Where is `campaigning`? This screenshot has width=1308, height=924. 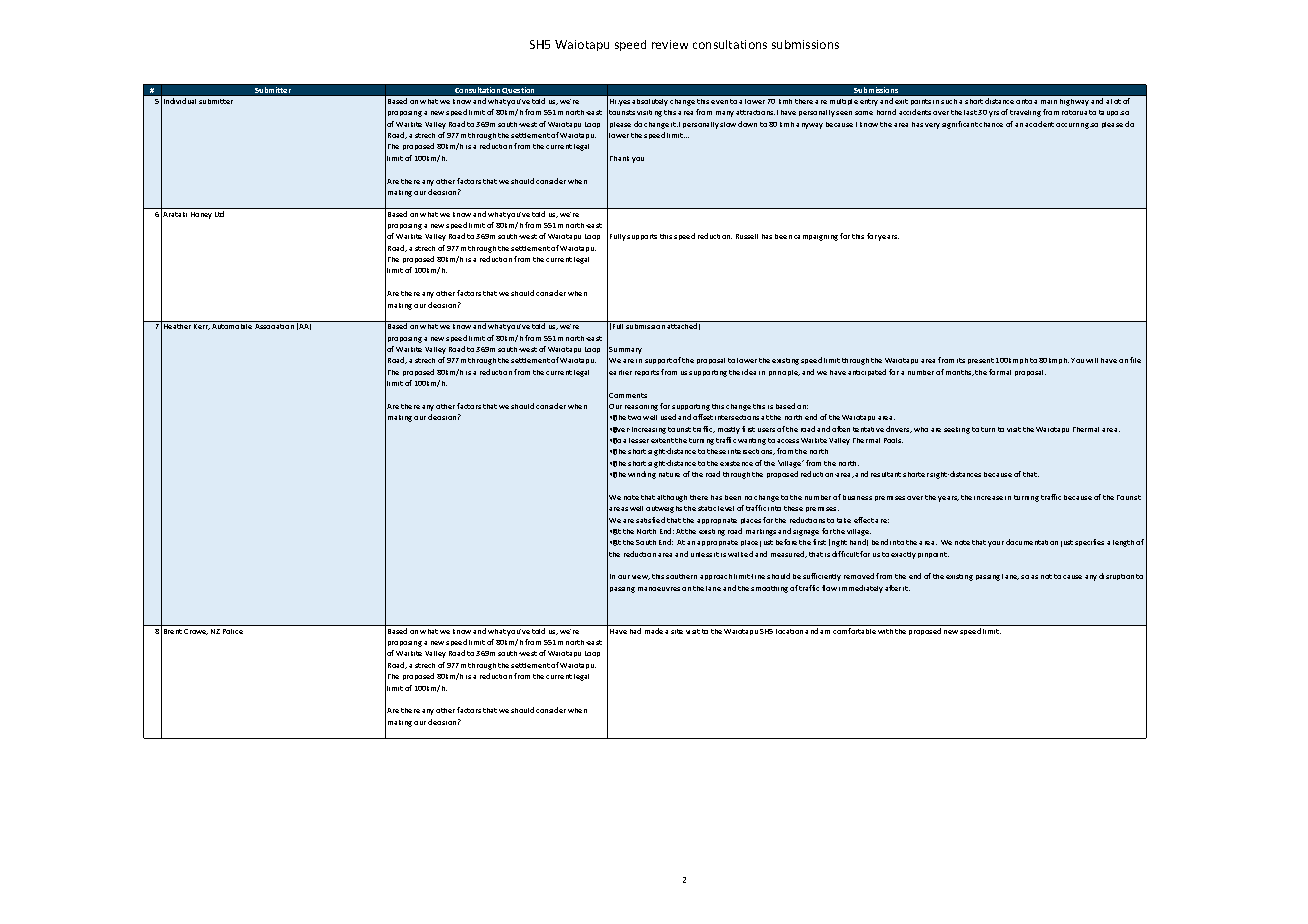
campaigning is located at coordinates (816, 238).
